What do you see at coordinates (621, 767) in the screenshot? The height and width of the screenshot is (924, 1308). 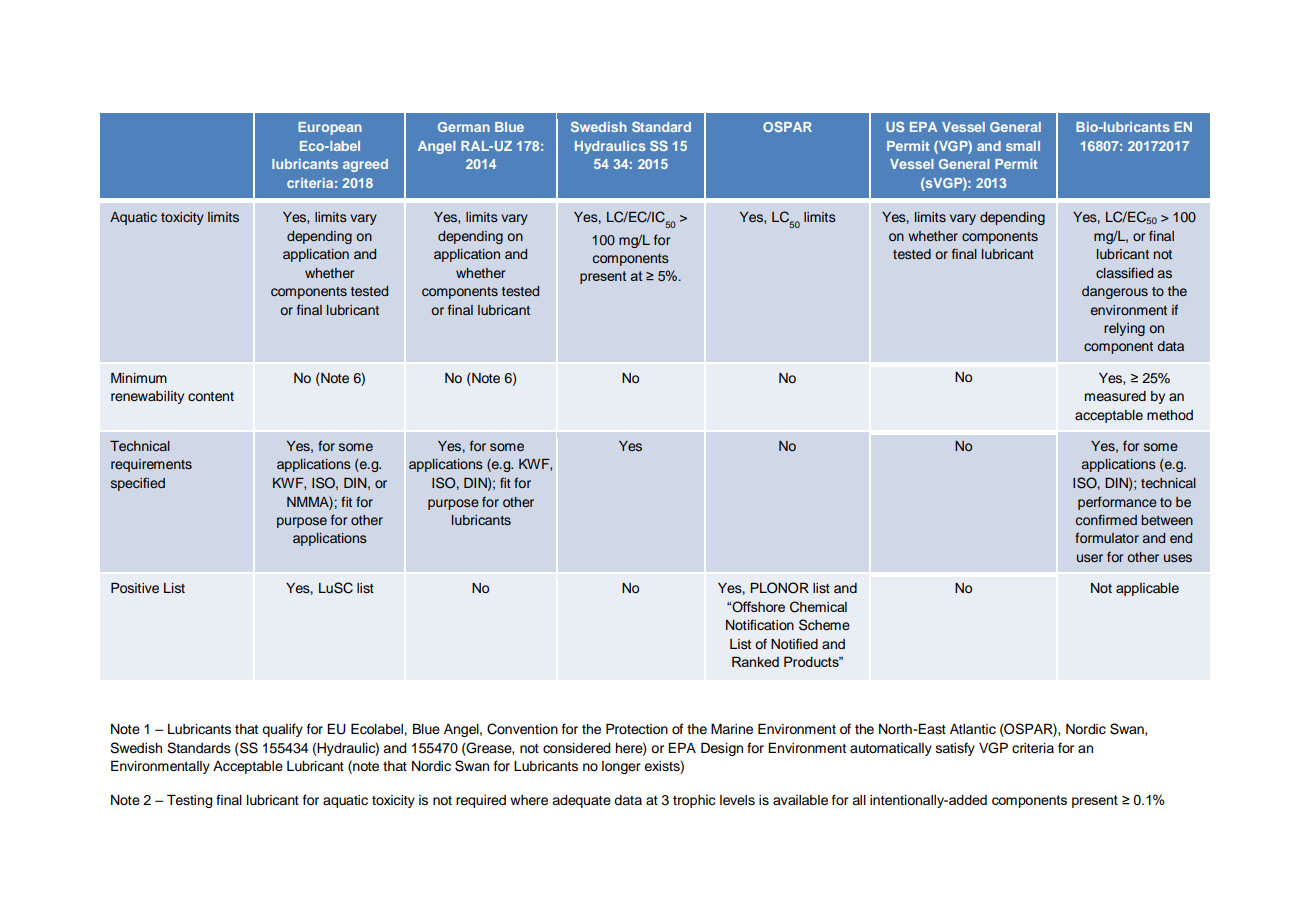 I see `longer` at bounding box center [621, 767].
